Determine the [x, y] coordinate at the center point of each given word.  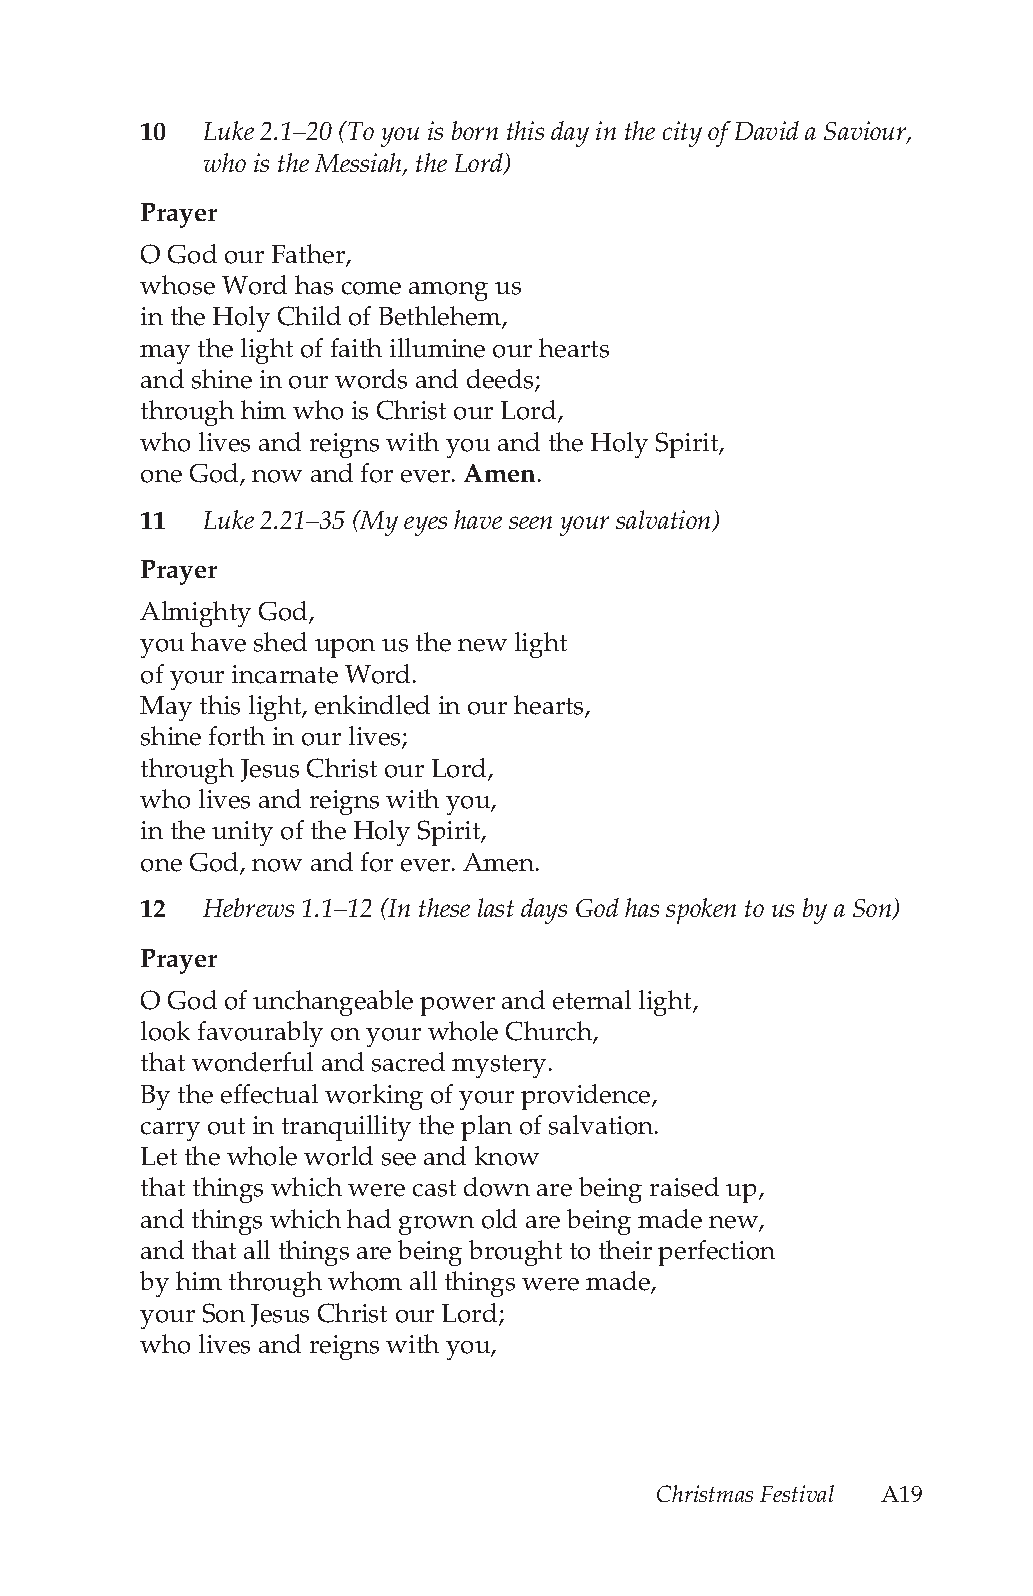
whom [365, 1281]
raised [684, 1187]
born [475, 130]
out [226, 1126]
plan [486, 1128]
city [682, 134]
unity [242, 833]
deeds [501, 380]
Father [309, 255]
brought [515, 1253]
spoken [701, 911]
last [496, 907]
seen [530, 522]
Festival [797, 1493]
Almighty [195, 614]
